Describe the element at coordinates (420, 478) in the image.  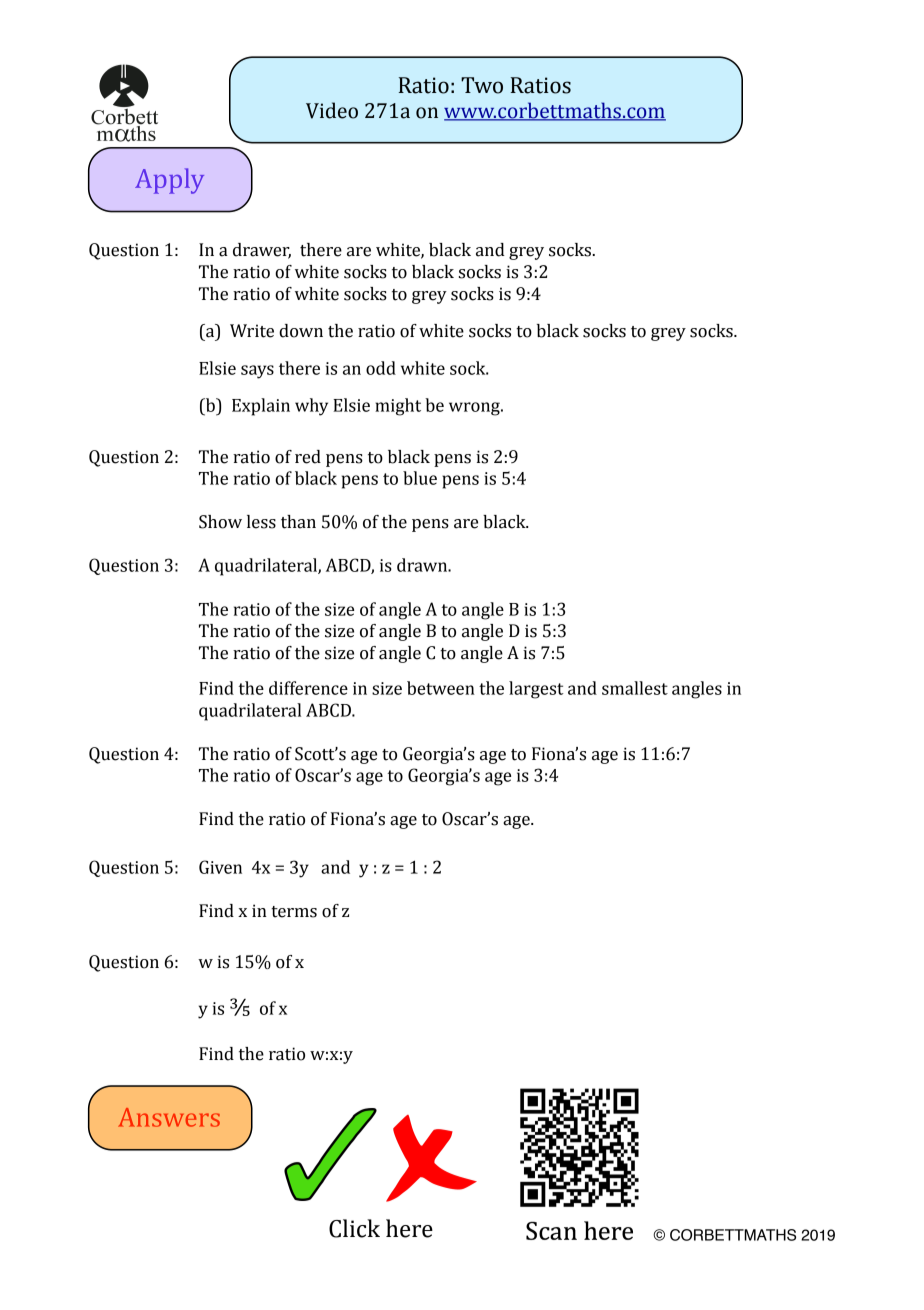
I see `blue` at that location.
